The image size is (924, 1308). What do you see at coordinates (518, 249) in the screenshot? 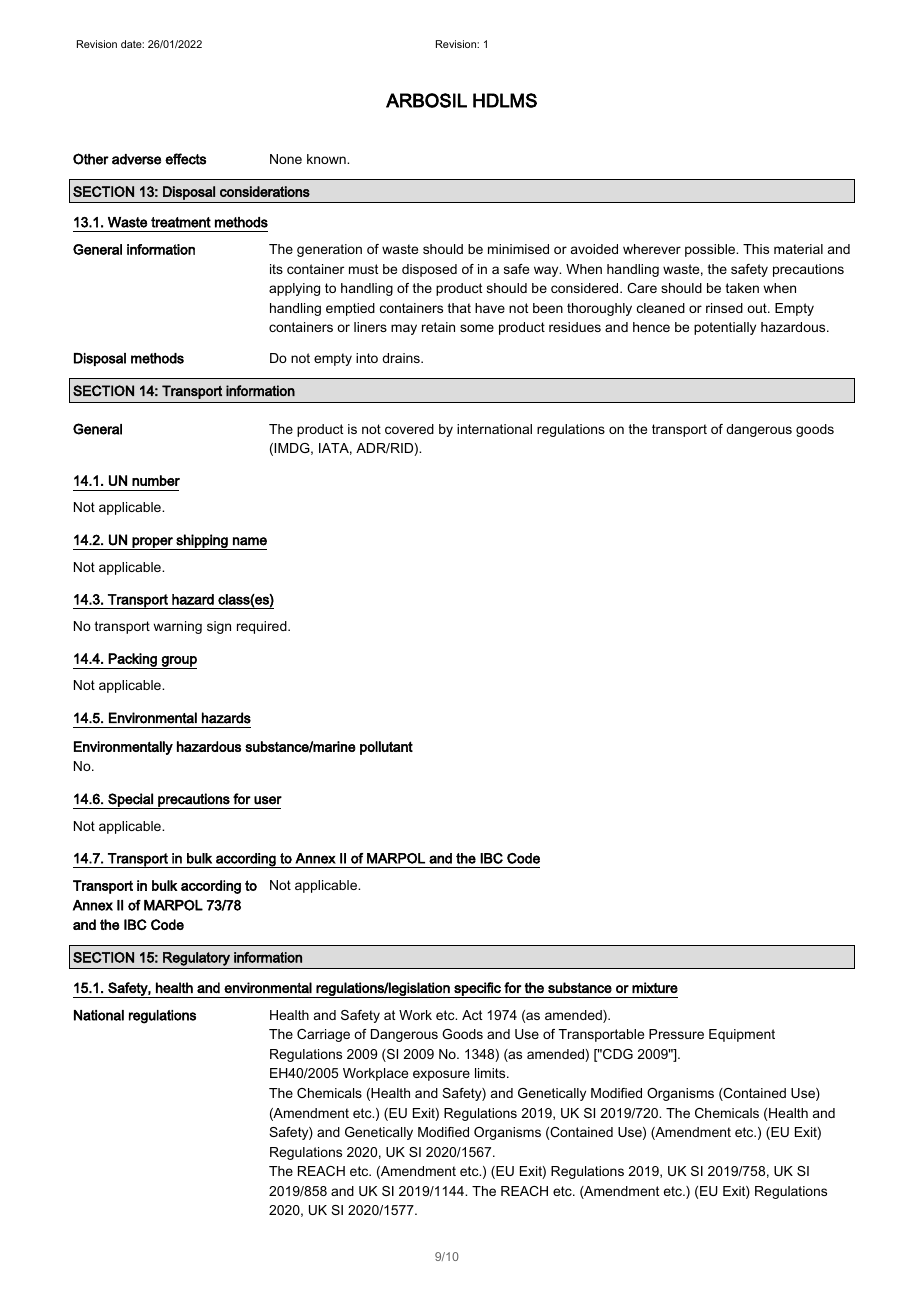
I see `minimised` at bounding box center [518, 249].
